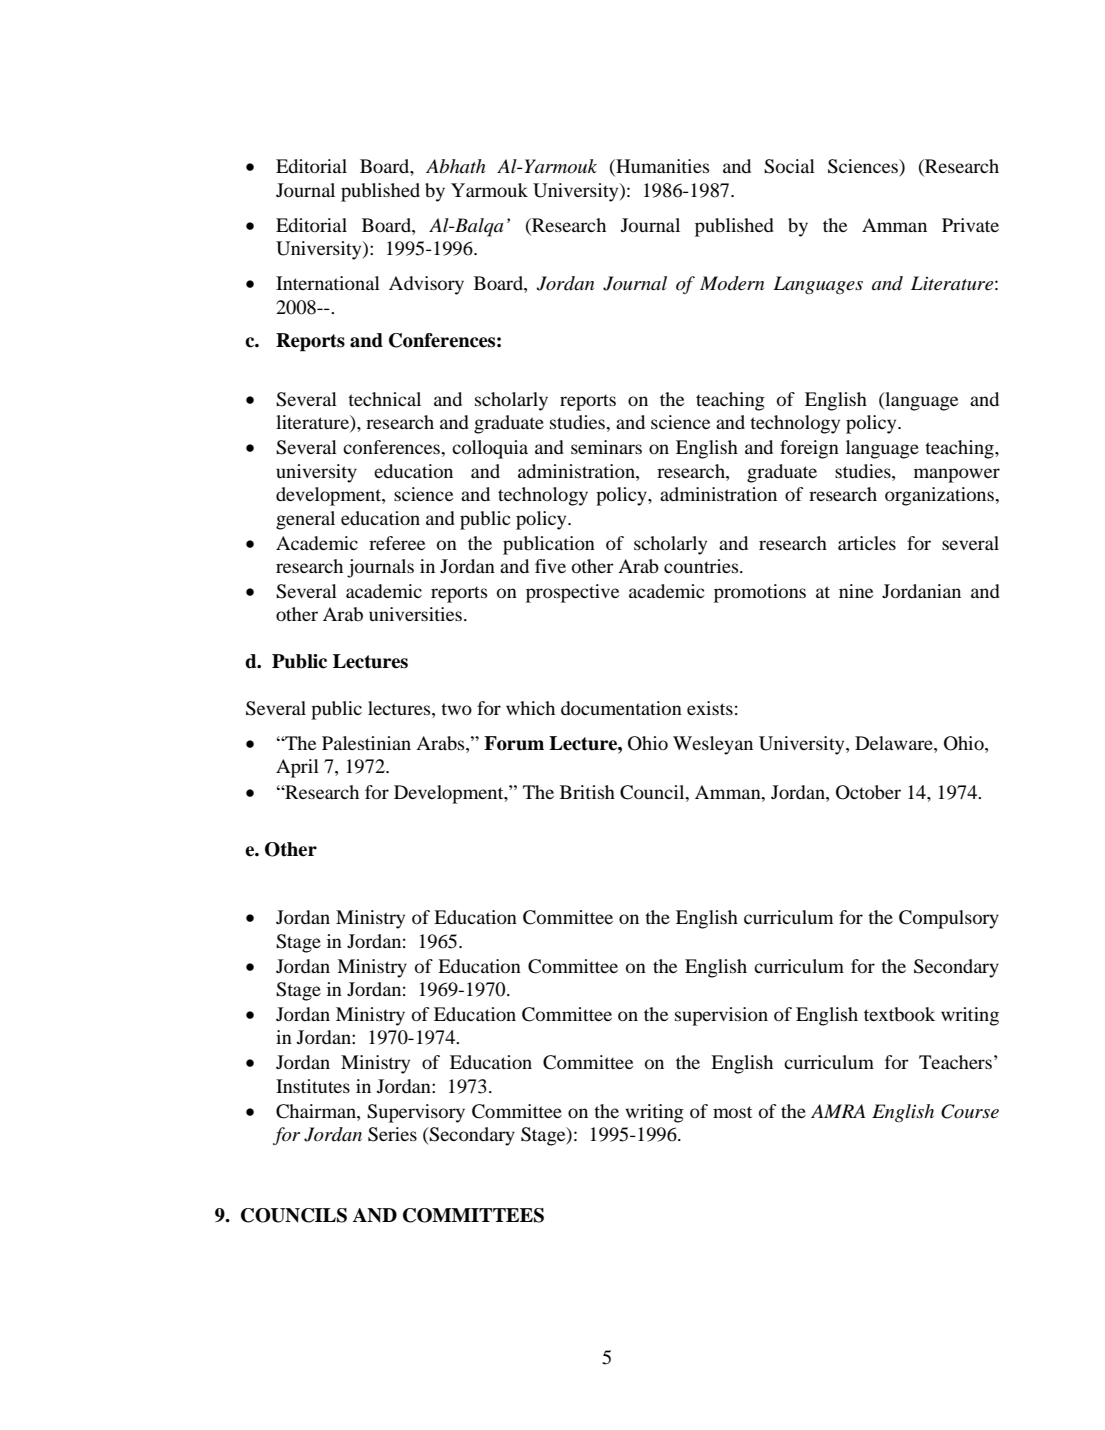 This document has height=1430, width=1105. Describe the element at coordinates (621, 708) in the document. I see `documentation` at that location.
